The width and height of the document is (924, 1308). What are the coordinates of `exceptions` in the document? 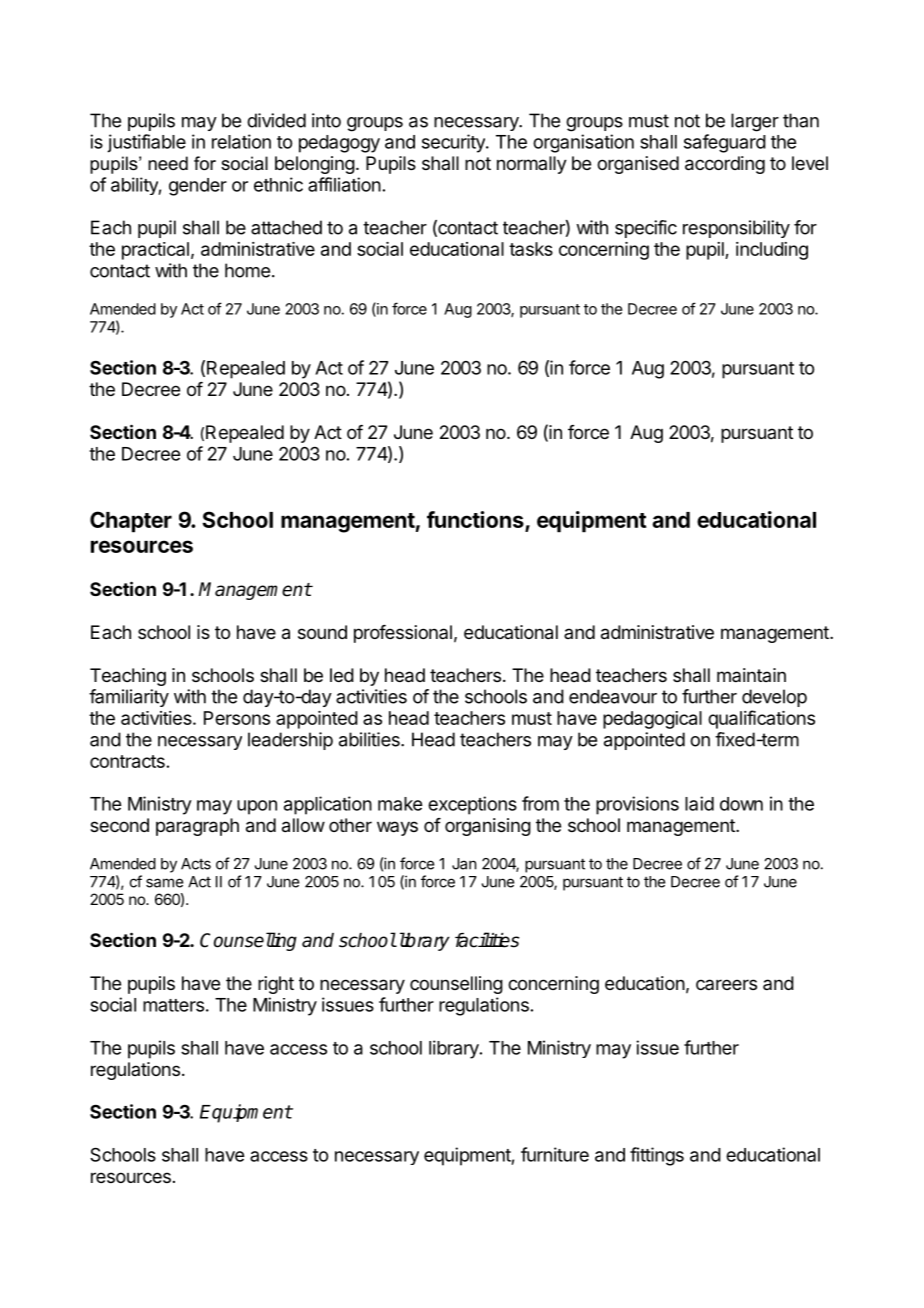 It's located at (472, 805).
